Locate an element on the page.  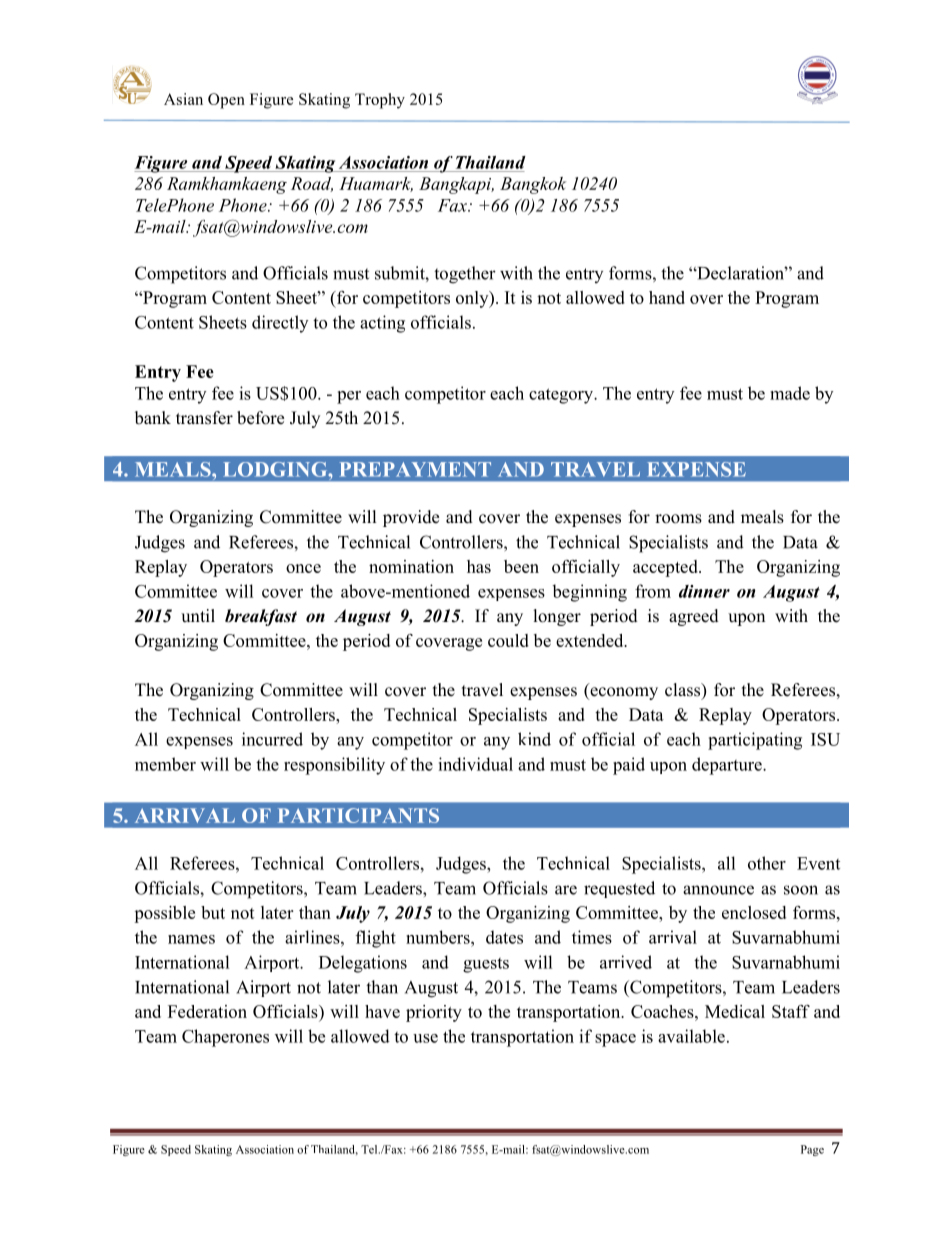
agreed is located at coordinates (694, 617).
